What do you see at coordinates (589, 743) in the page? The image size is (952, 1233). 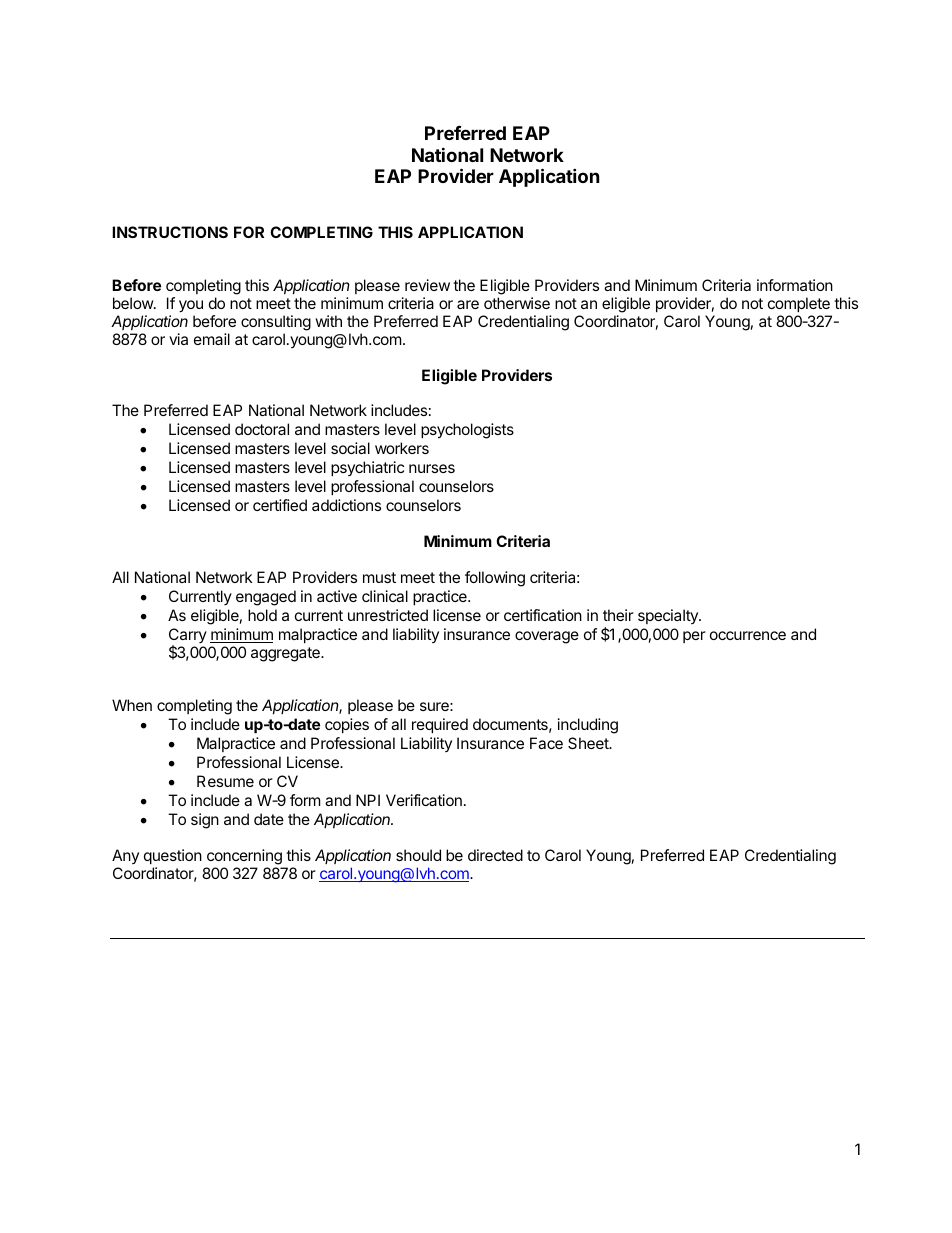 I see `Sheet` at bounding box center [589, 743].
